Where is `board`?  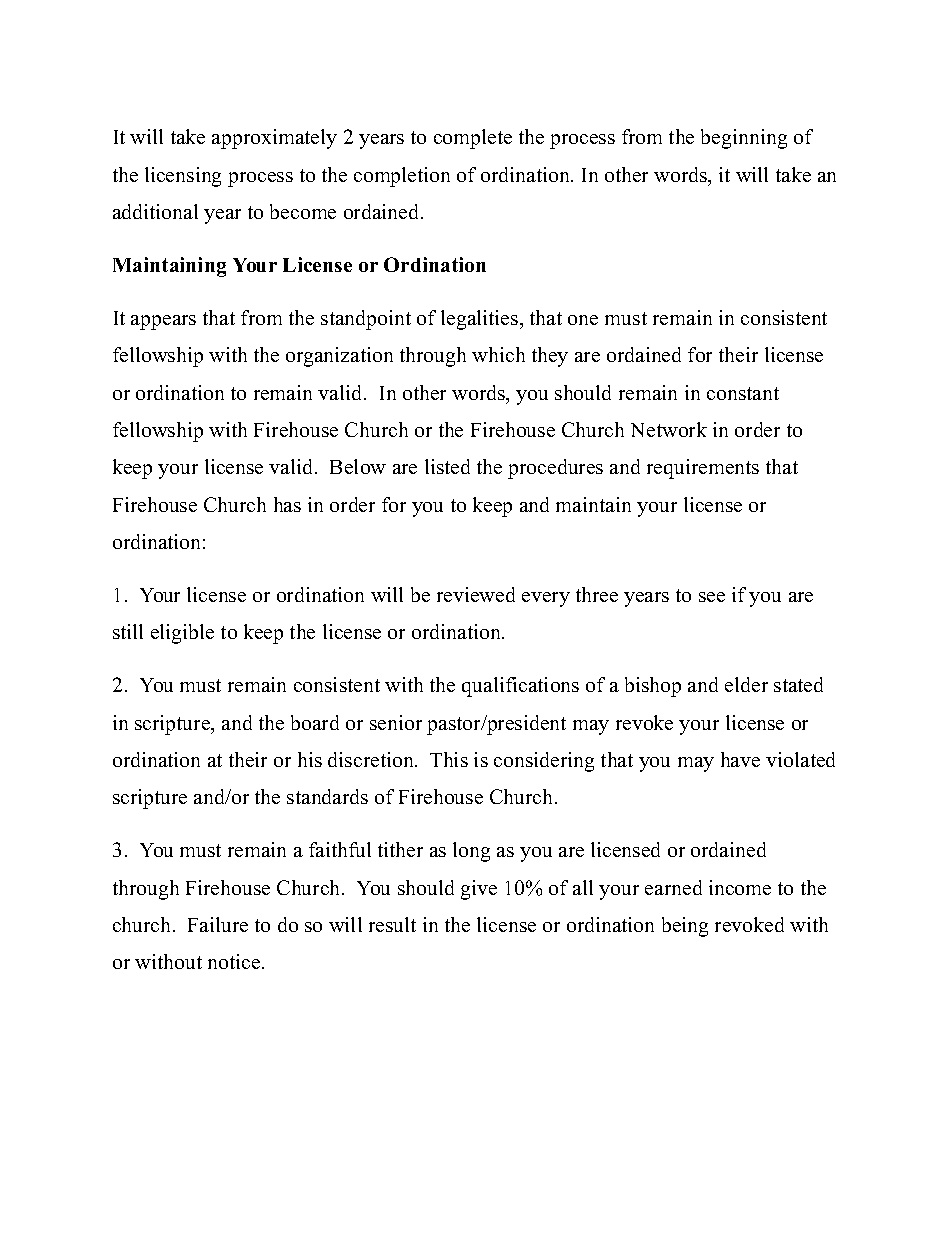
board is located at coordinates (315, 722).
